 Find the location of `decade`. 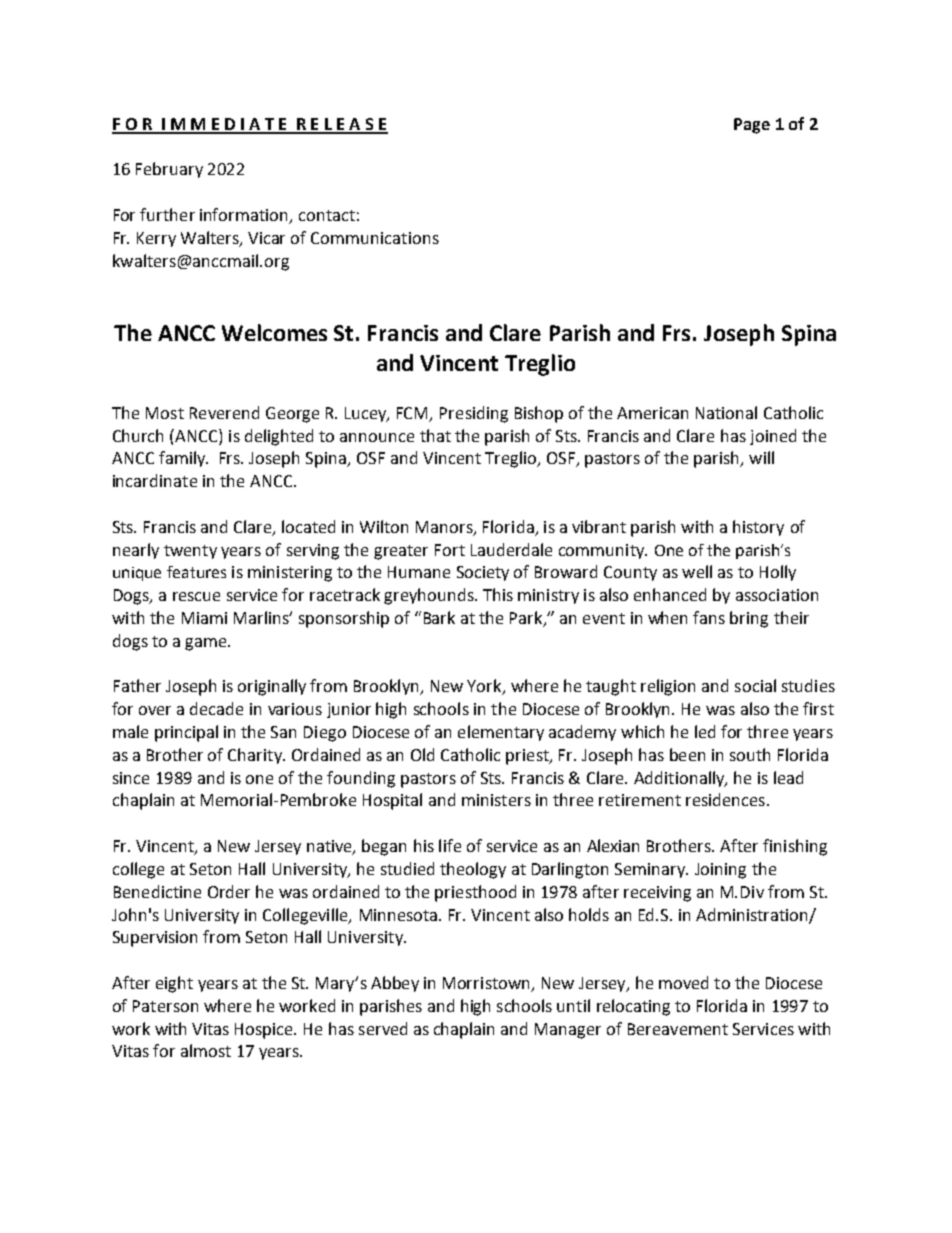

decade is located at coordinates (216, 708).
